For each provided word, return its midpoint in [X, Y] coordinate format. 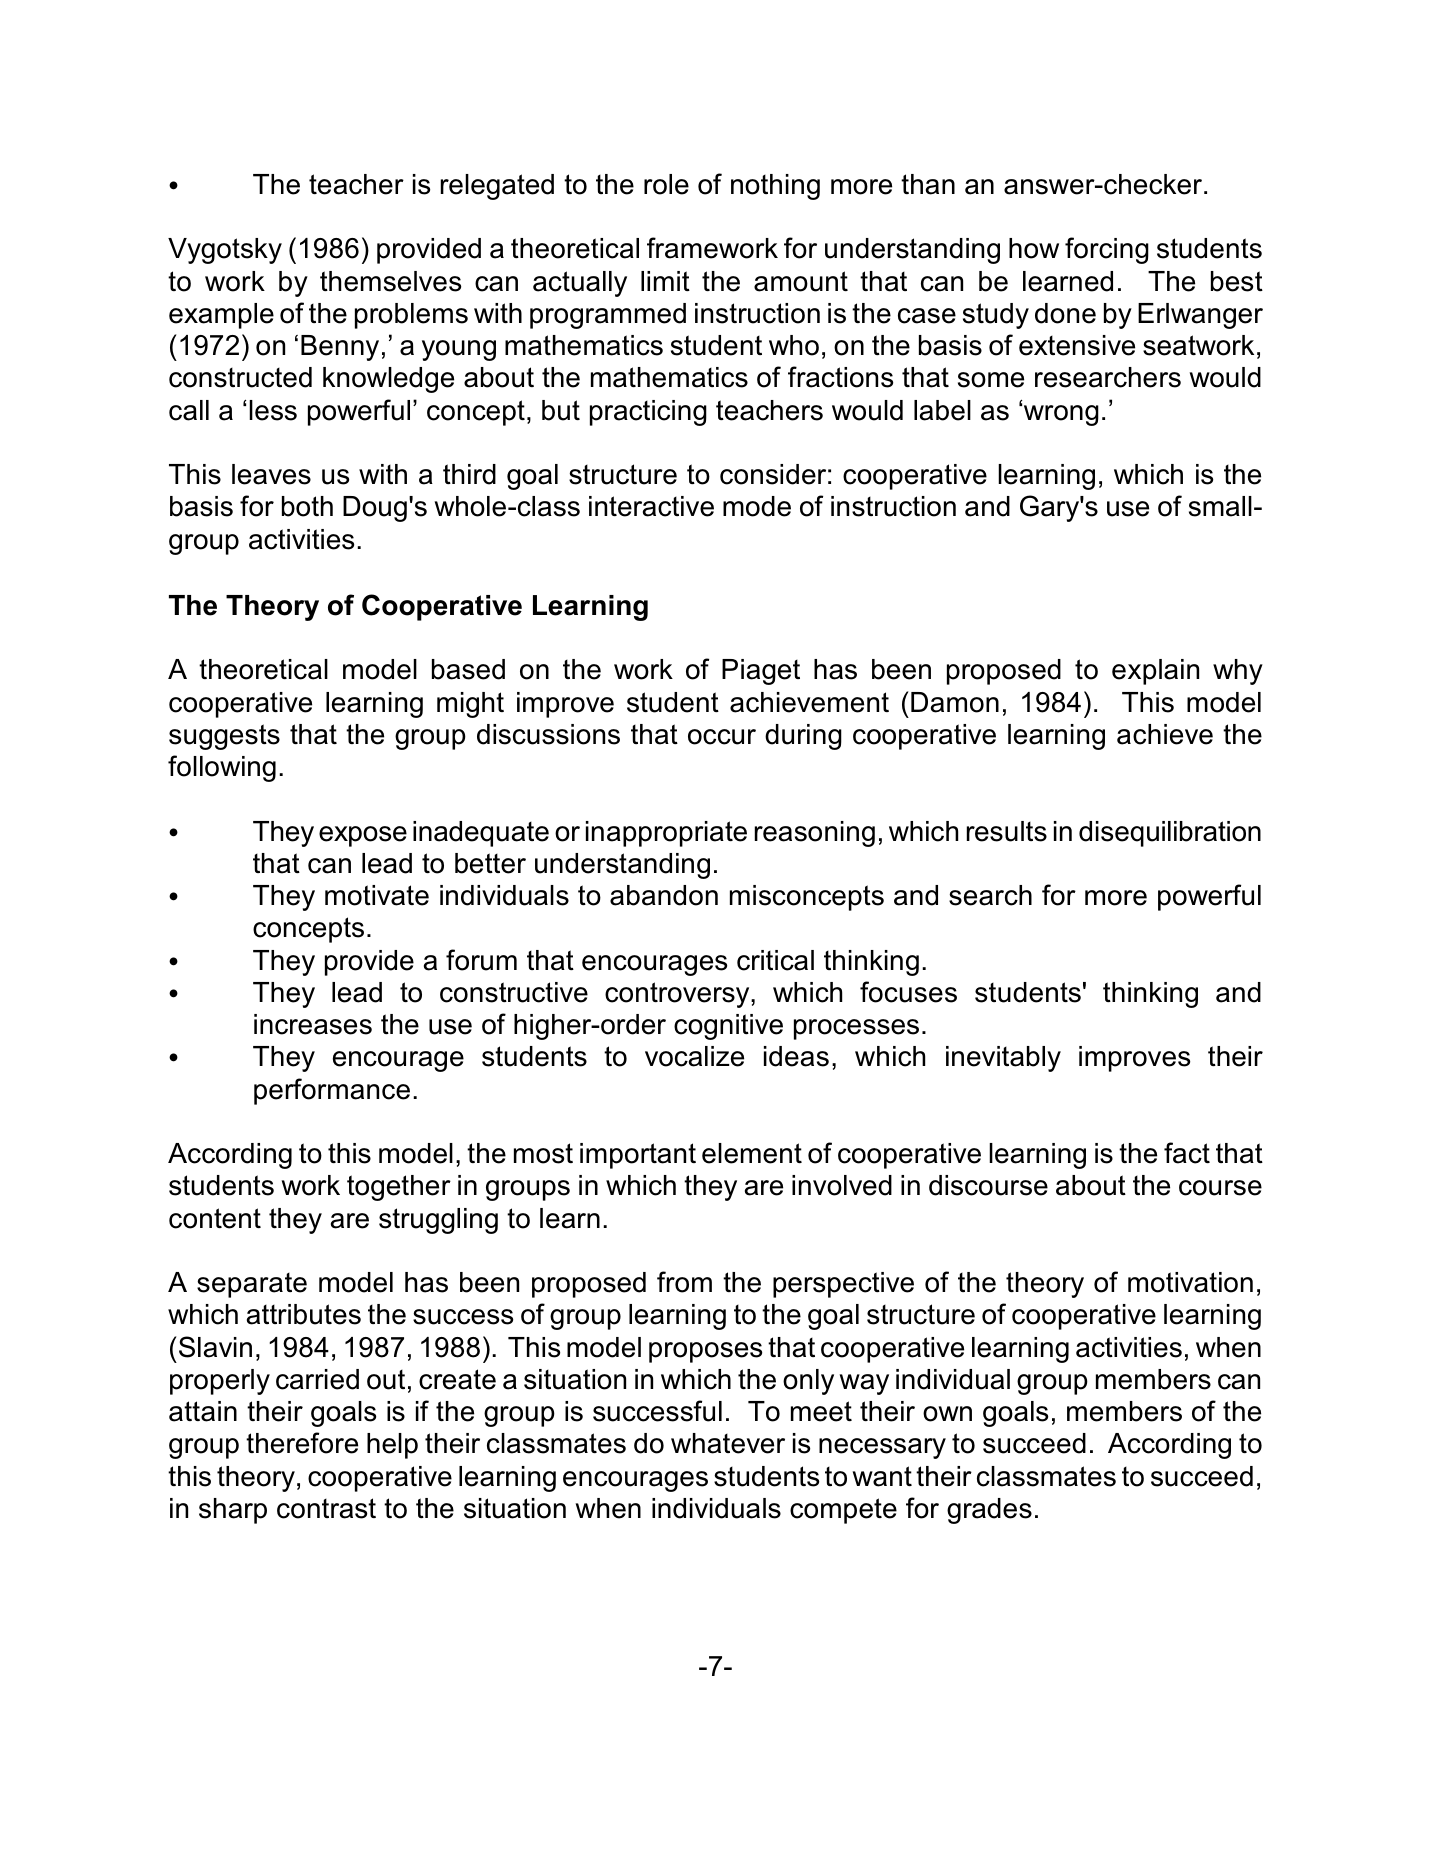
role [666, 184]
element [752, 1153]
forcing [1107, 250]
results [1007, 831]
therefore [302, 1443]
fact [1187, 1153]
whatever [728, 1443]
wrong [1060, 414]
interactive [651, 506]
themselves [390, 281]
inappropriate [666, 834]
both [307, 506]
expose [363, 836]
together [399, 1188]
